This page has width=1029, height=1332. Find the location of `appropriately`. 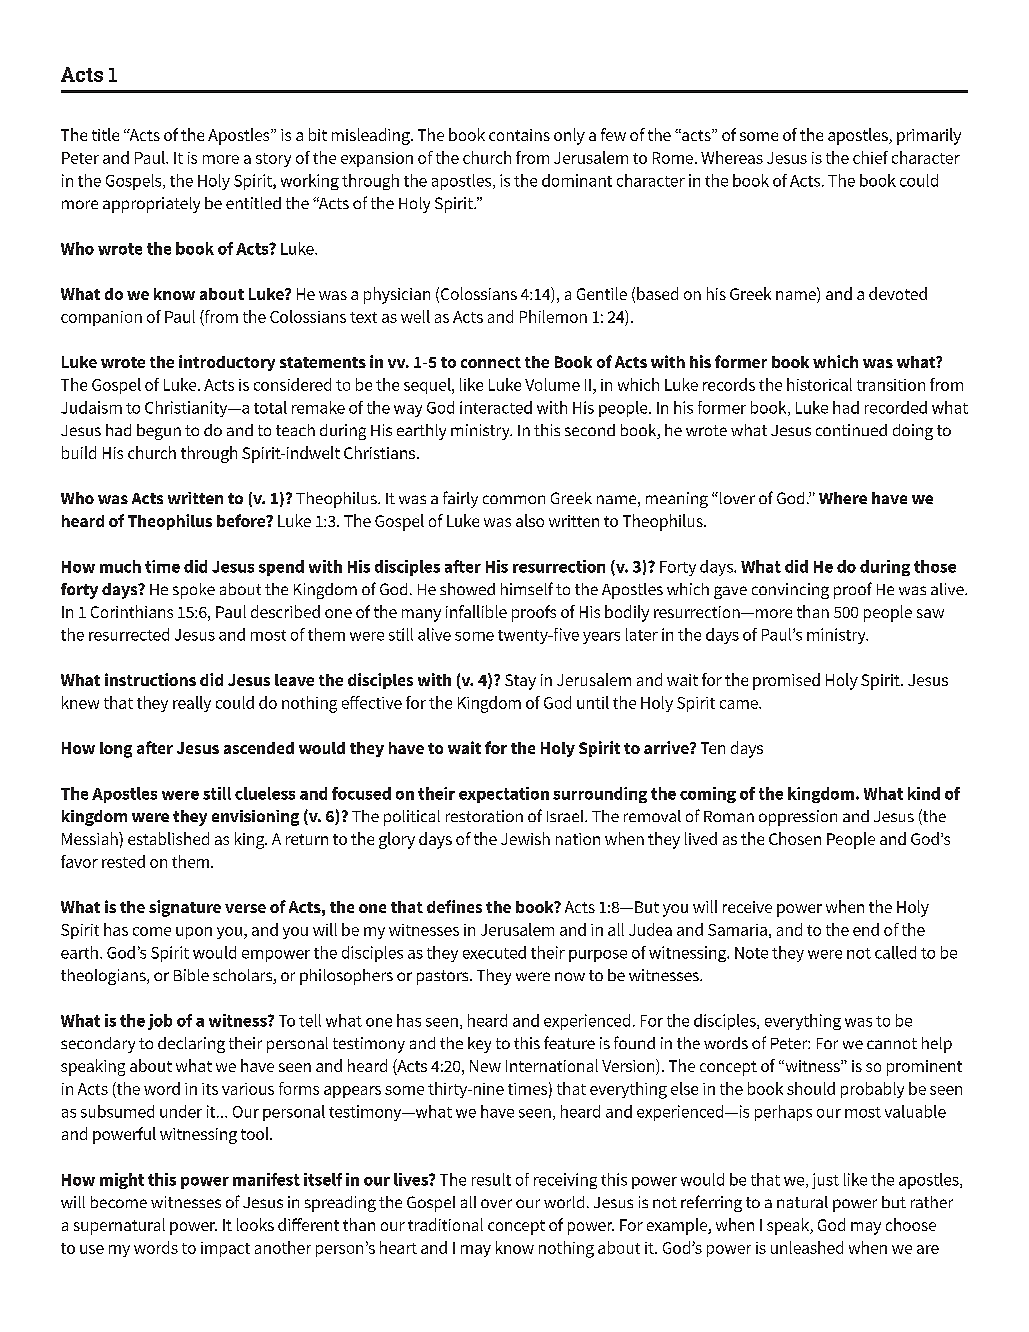

appropriately is located at coordinates (151, 205).
